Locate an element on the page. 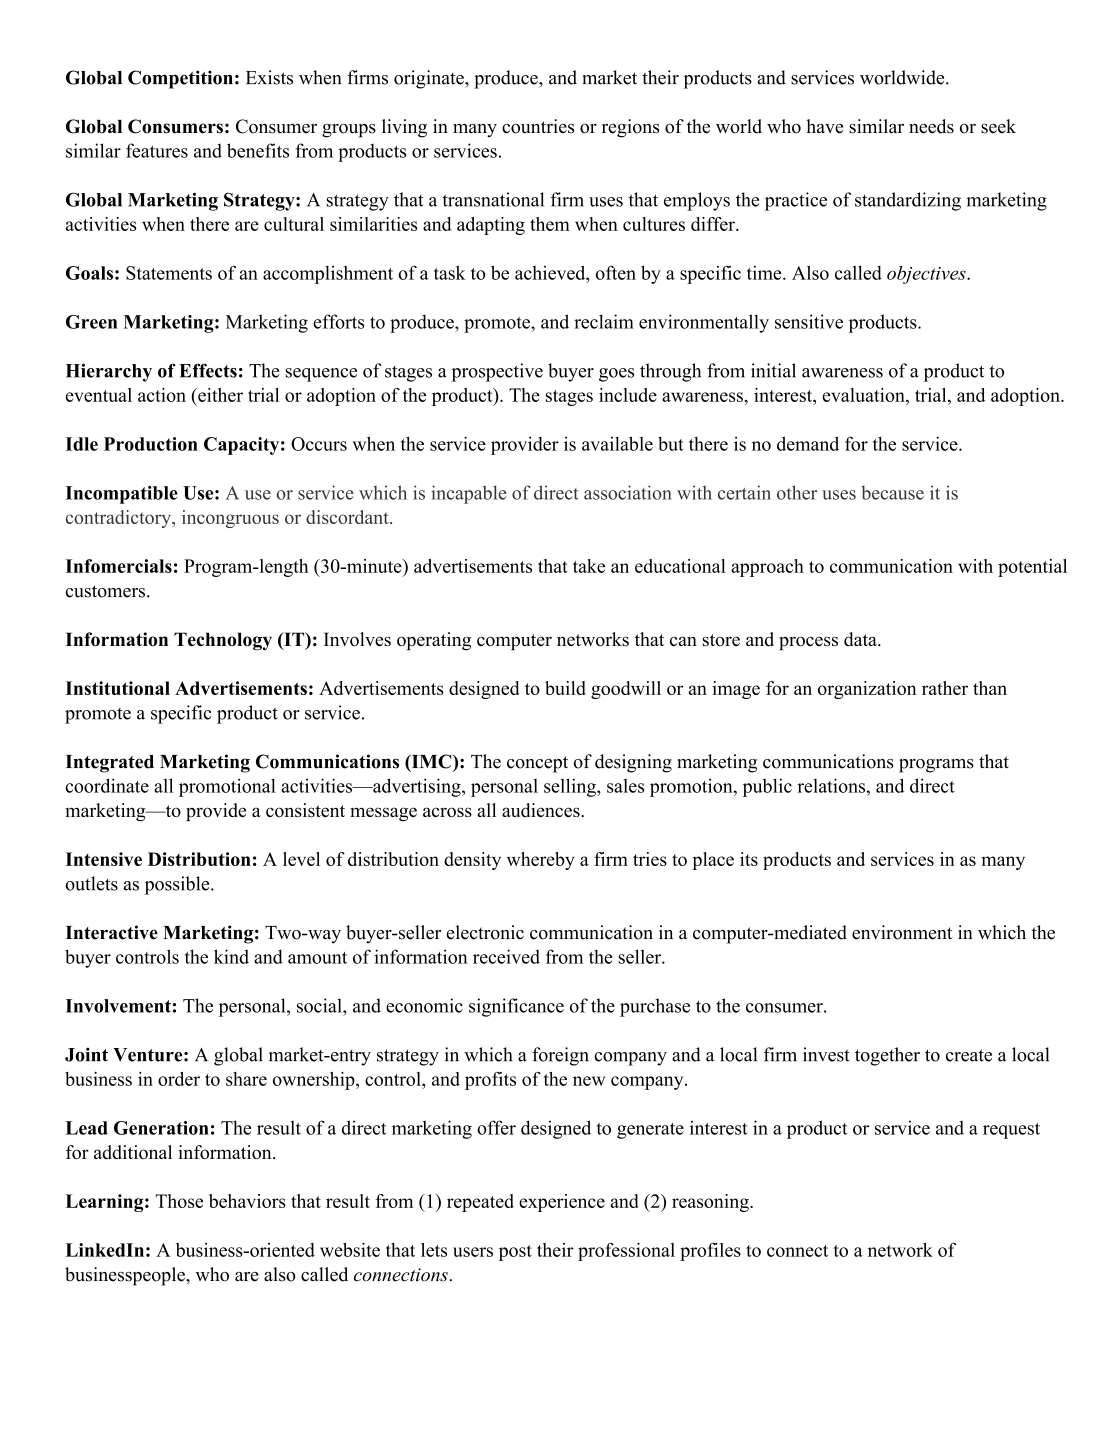  possible is located at coordinates (178, 885).
